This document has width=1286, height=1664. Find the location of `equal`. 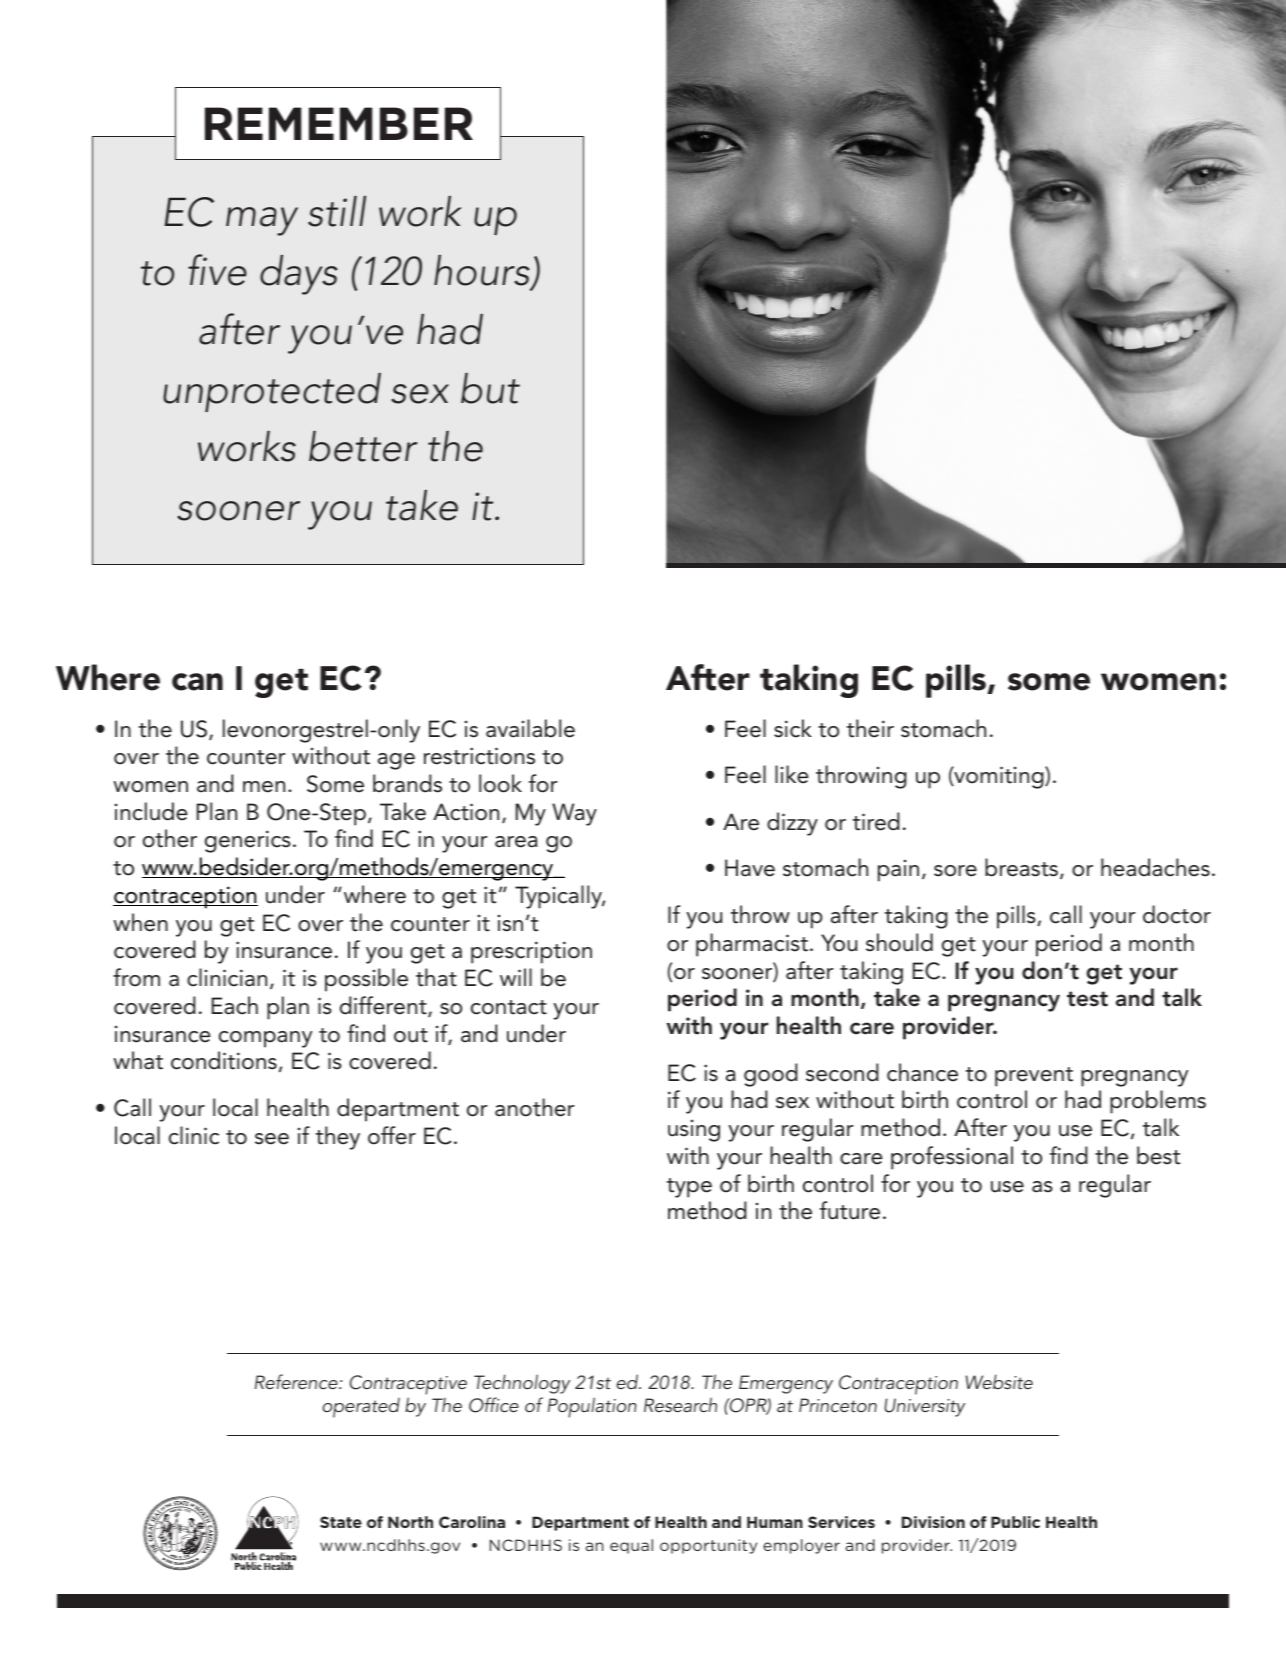

equal is located at coordinates (631, 1546).
